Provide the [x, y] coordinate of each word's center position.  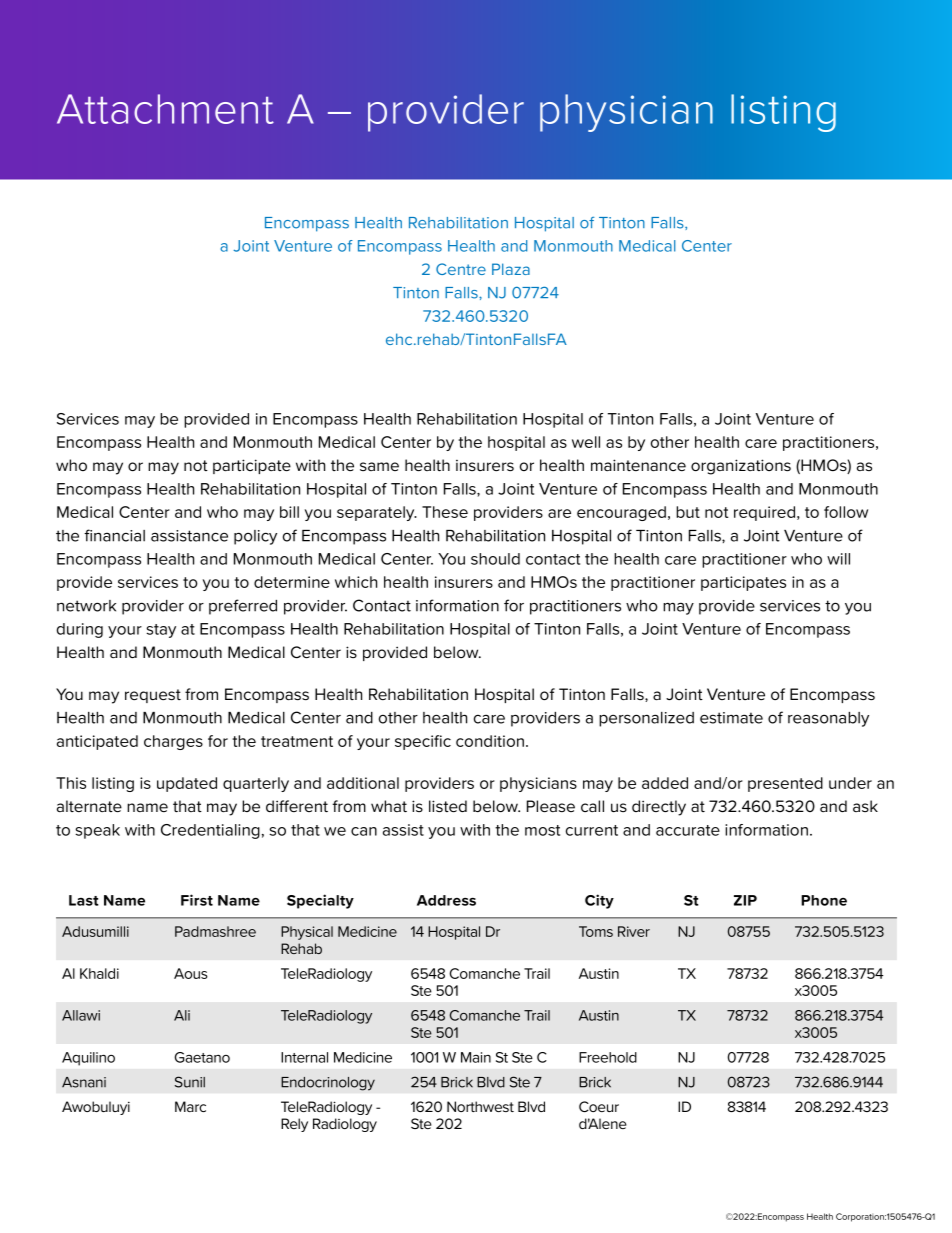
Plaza [511, 269]
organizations [741, 467]
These [445, 512]
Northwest [480, 1106]
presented [785, 784]
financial [114, 535]
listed [448, 806]
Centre [461, 269]
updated [187, 784]
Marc [190, 1106]
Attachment [165, 109]
